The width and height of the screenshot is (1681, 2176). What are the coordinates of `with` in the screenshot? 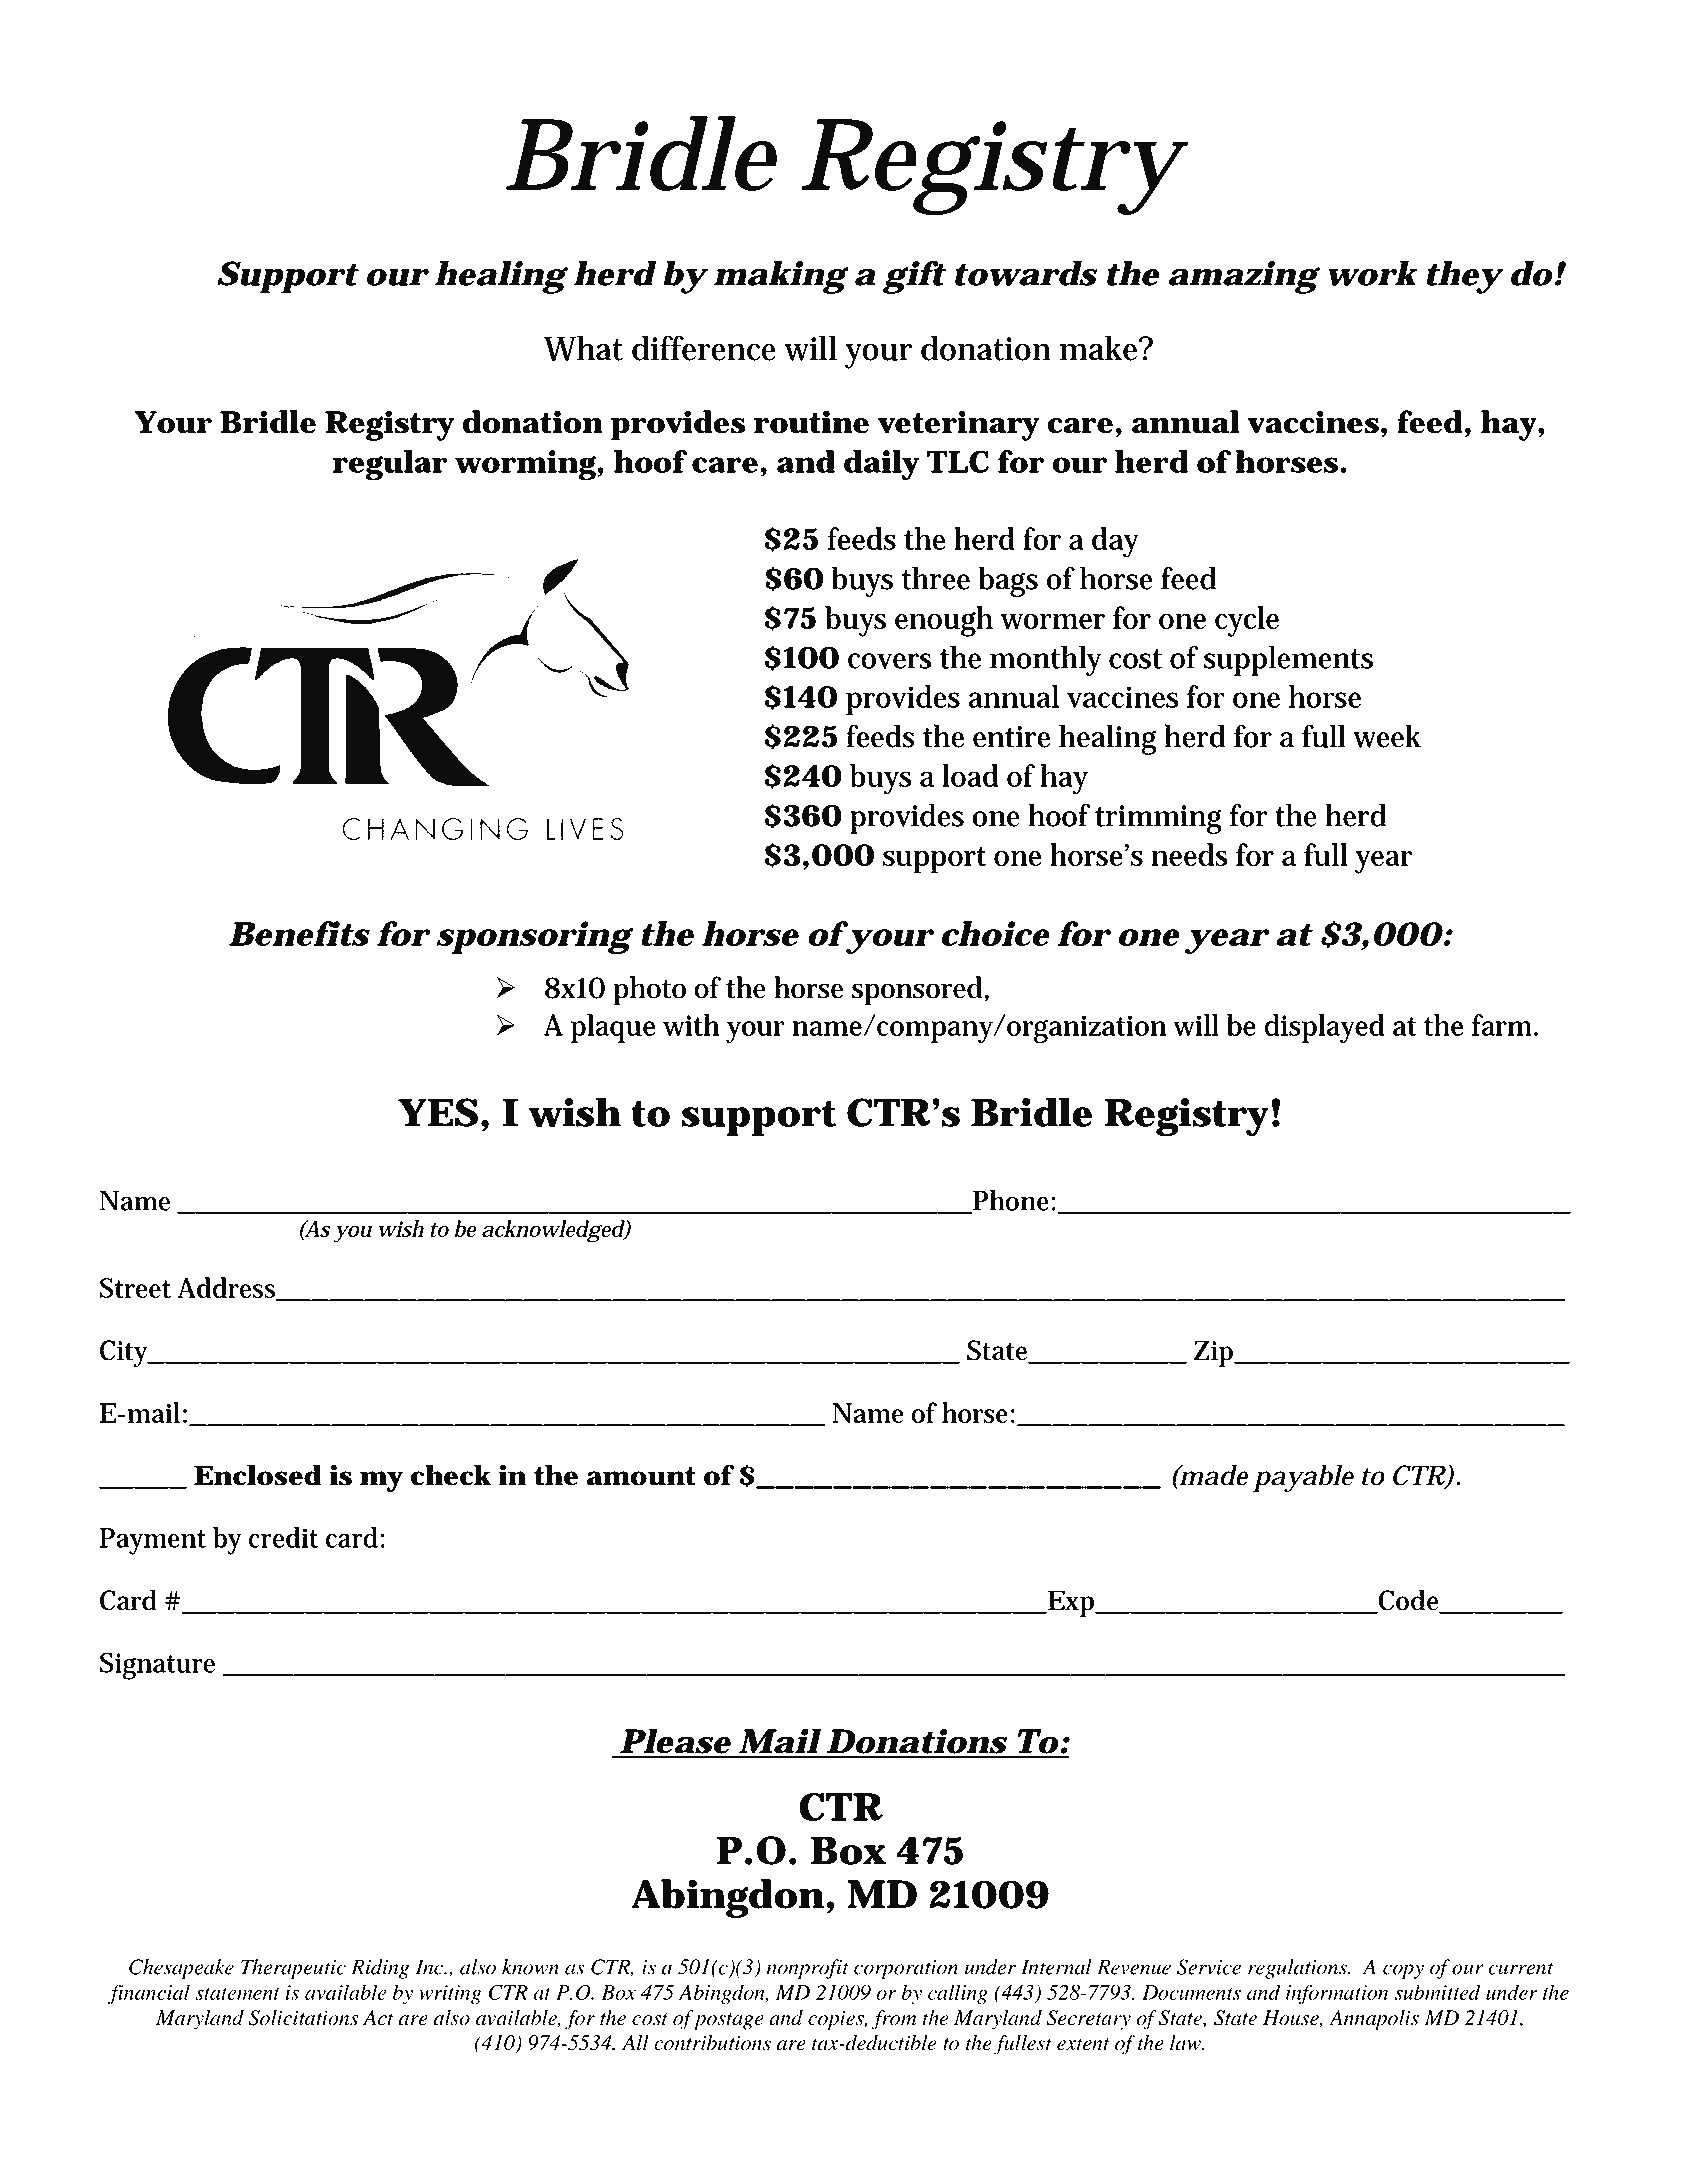 It's located at (691, 1025).
